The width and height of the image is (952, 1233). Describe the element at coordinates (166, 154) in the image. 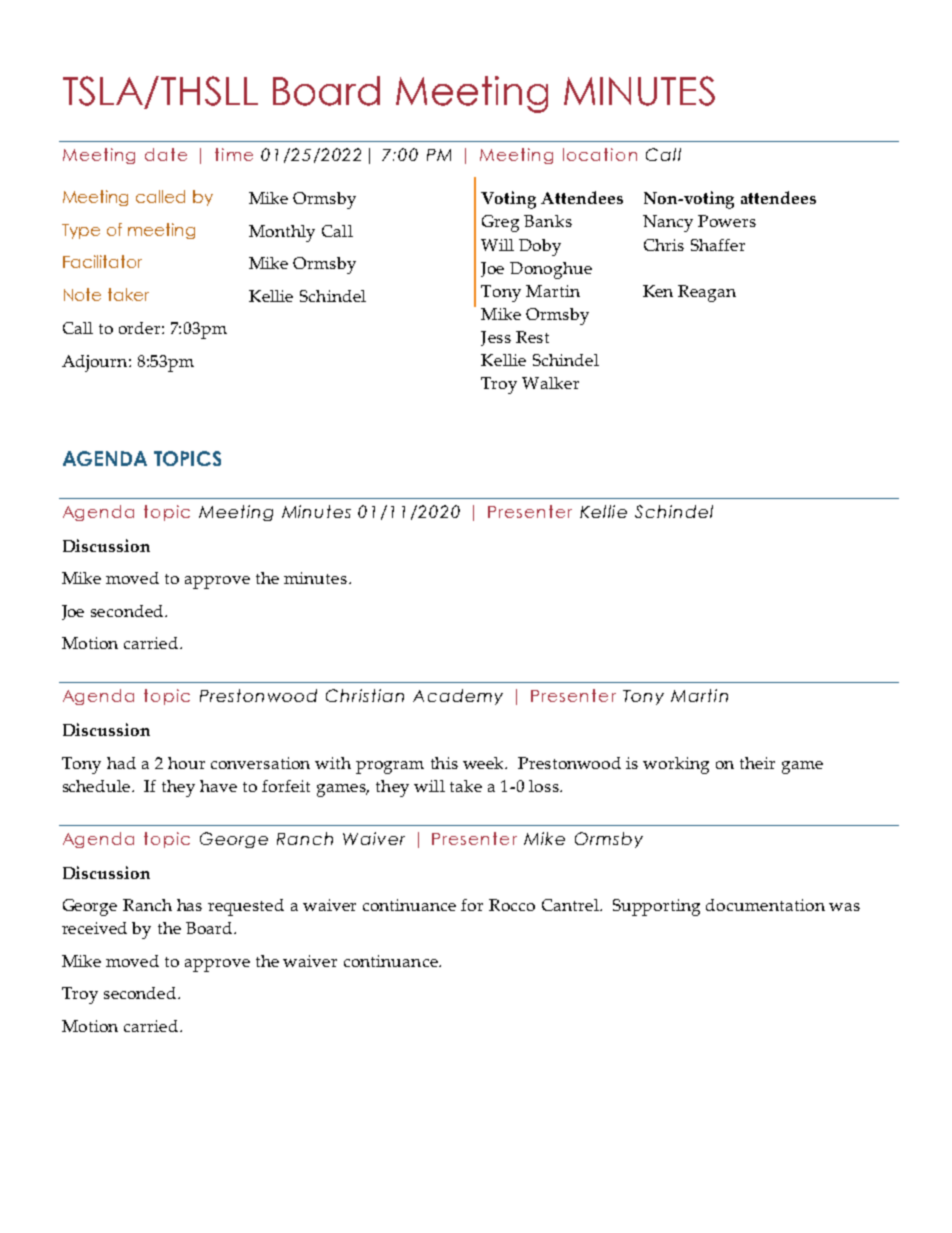

I see `date` at that location.
